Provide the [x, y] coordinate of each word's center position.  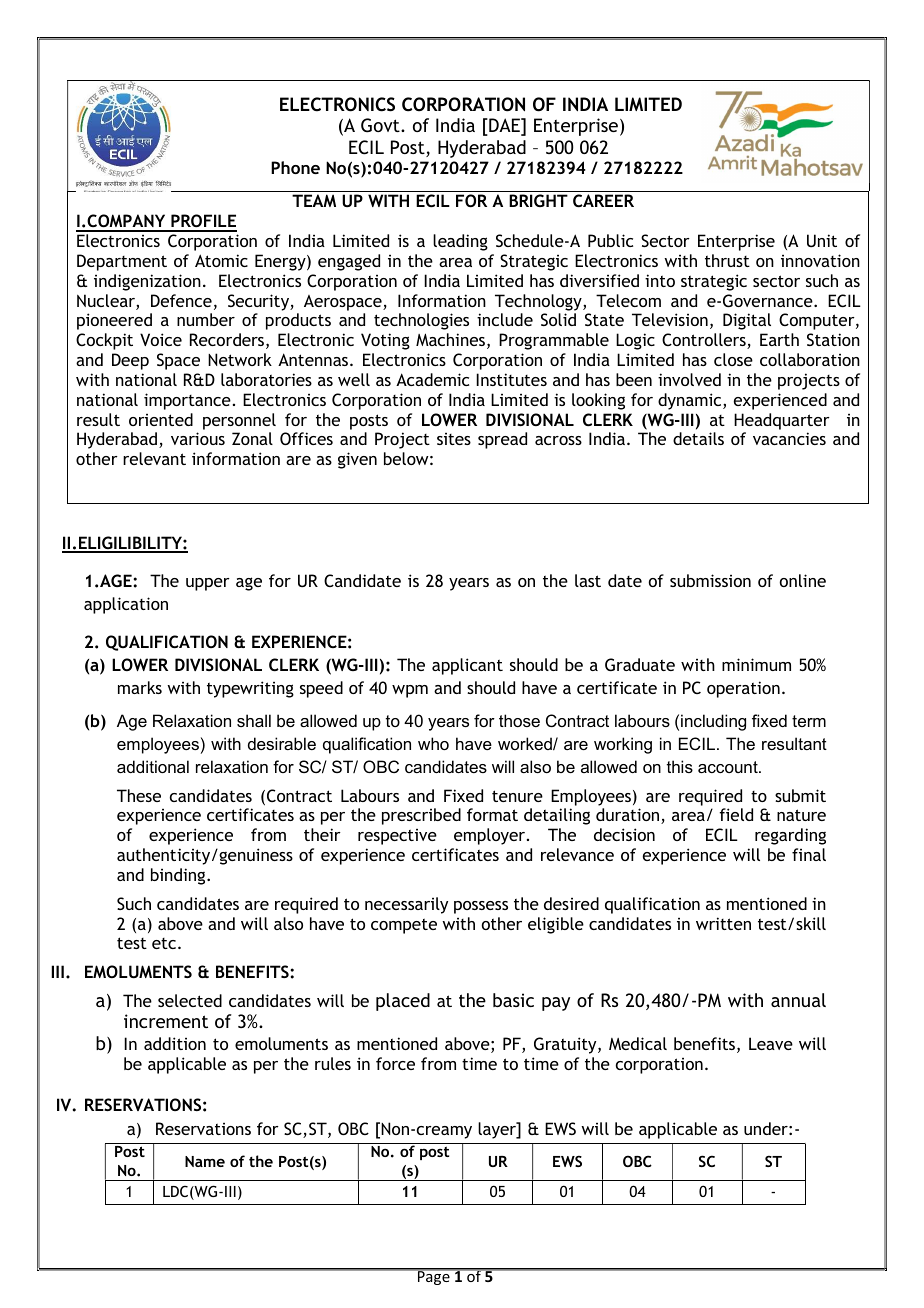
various [198, 438]
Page [434, 1277]
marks [140, 687]
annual [798, 1000]
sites [454, 439]
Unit [822, 240]
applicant [467, 666]
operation [743, 689]
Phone [295, 167]
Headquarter [782, 421]
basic [513, 1000]
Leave [771, 1043]
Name [205, 1161]
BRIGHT [538, 200]
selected [190, 1000]
